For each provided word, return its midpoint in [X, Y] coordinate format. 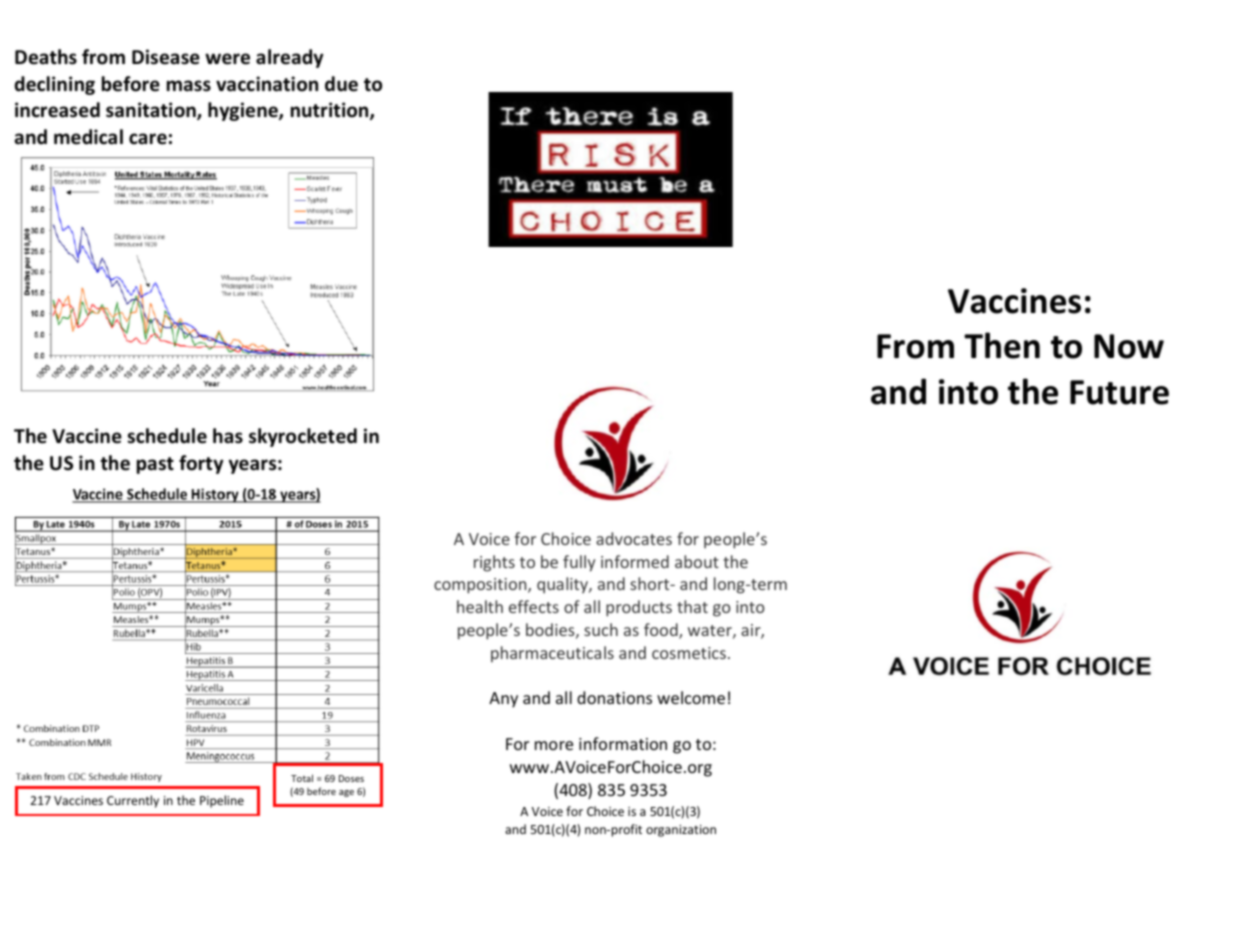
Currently [133, 801]
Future [1119, 392]
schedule [167, 436]
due [341, 84]
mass [189, 86]
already [290, 58]
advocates [634, 538]
